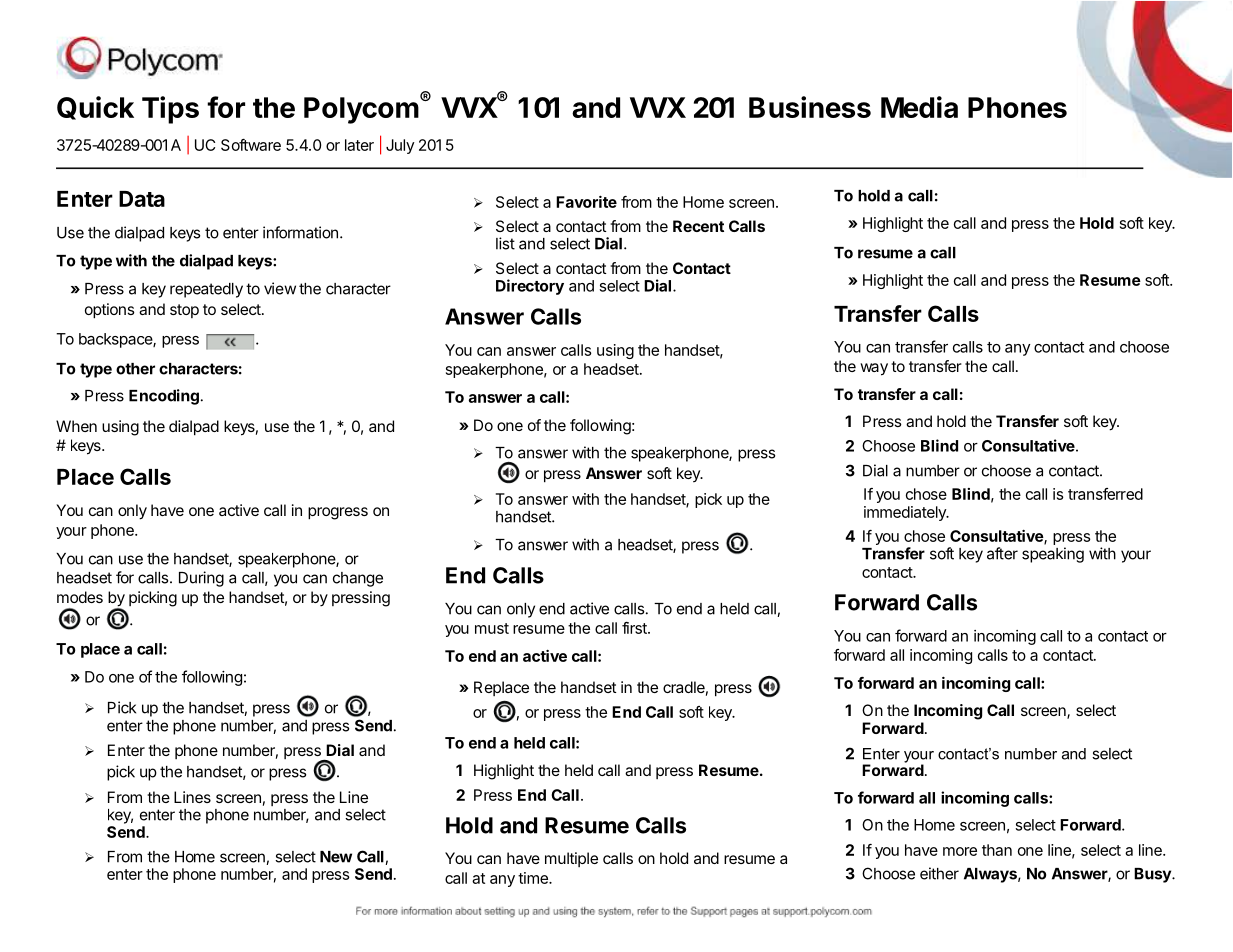 This screenshot has height=952, width=1233. Describe the element at coordinates (1002, 553) in the screenshot. I see `after` at that location.
